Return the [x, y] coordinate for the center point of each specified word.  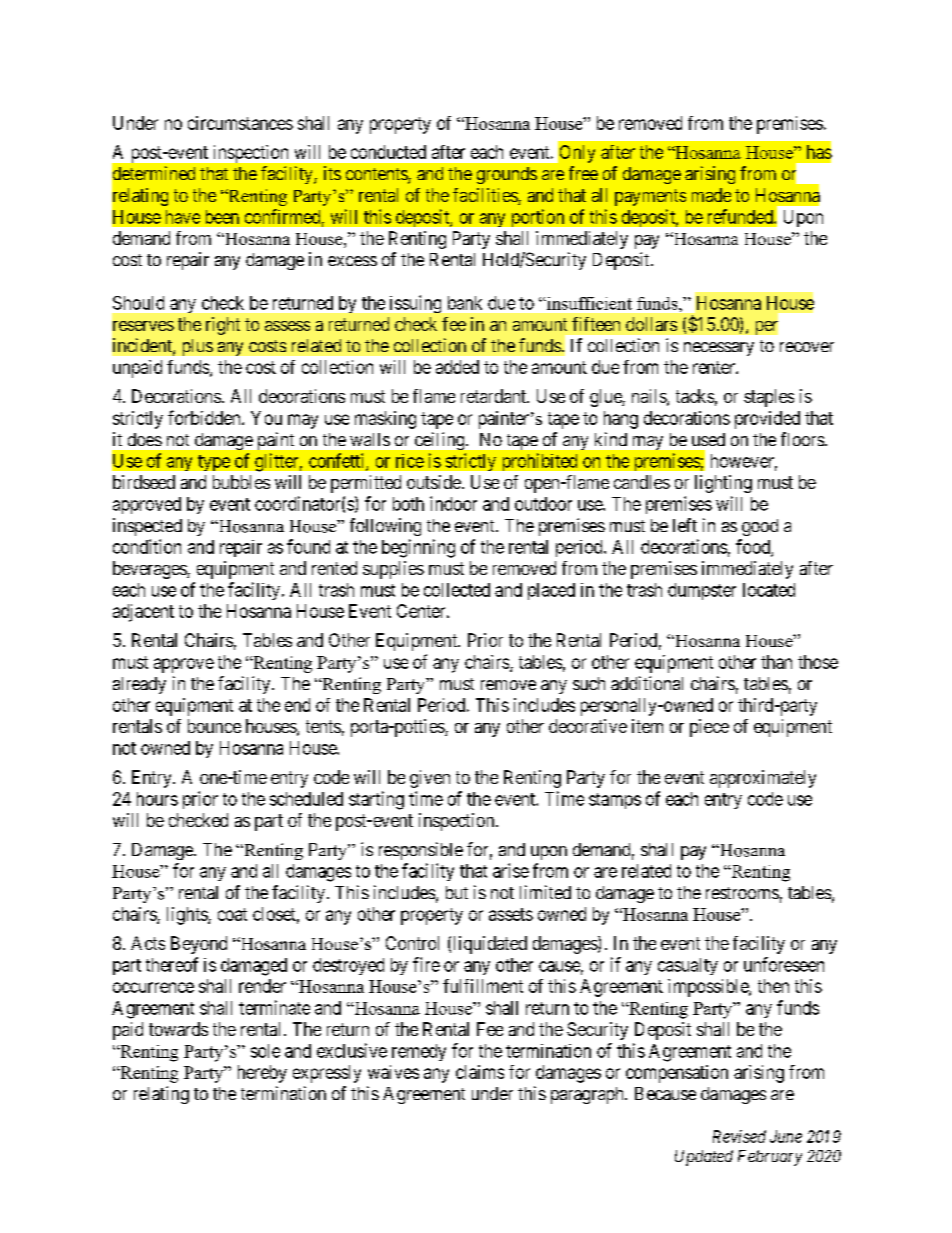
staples [769, 398]
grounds [507, 175]
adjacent [143, 613]
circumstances [240, 123]
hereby [262, 1074]
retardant [495, 396]
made [711, 195]
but [457, 892]
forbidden [205, 417]
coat [232, 914]
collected [457, 590]
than [776, 662]
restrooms [742, 893]
